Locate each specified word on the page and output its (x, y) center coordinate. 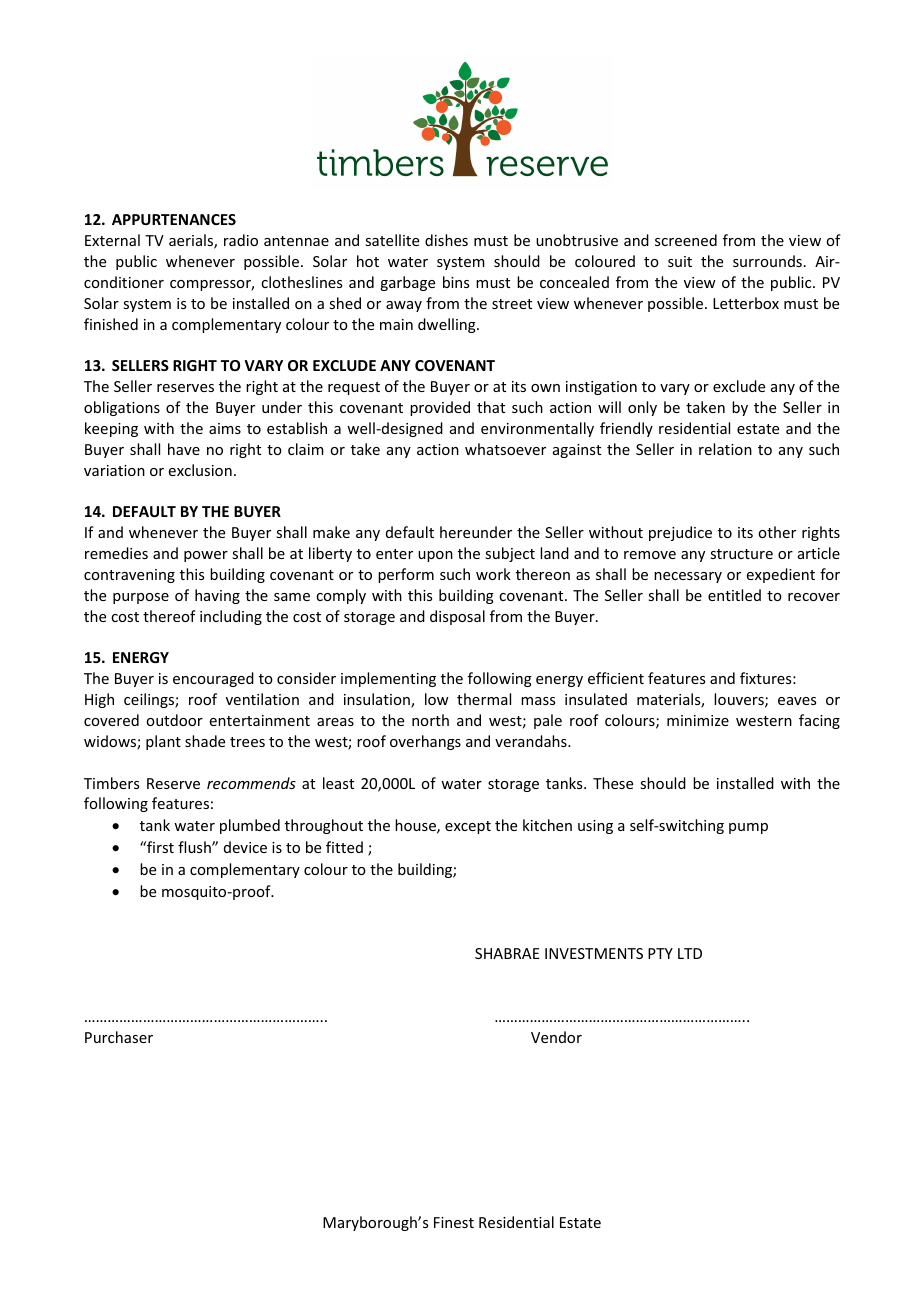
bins (456, 282)
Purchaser (119, 1037)
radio (241, 240)
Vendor (556, 1037)
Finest (454, 1222)
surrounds (767, 261)
